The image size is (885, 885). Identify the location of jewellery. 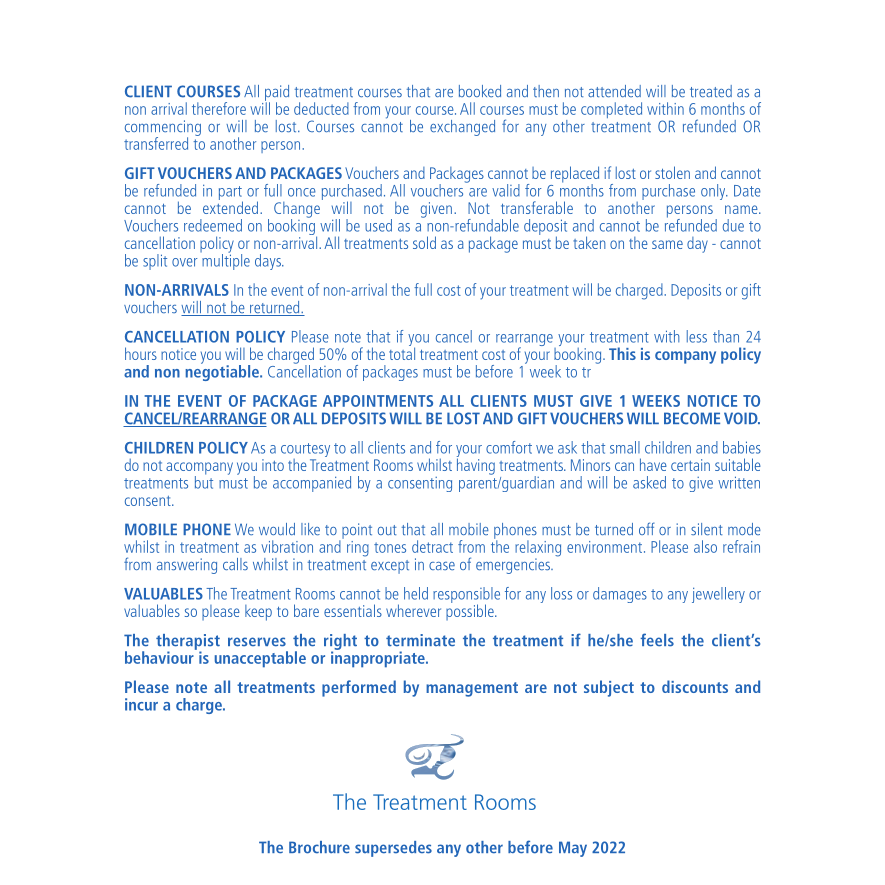
(718, 595).
